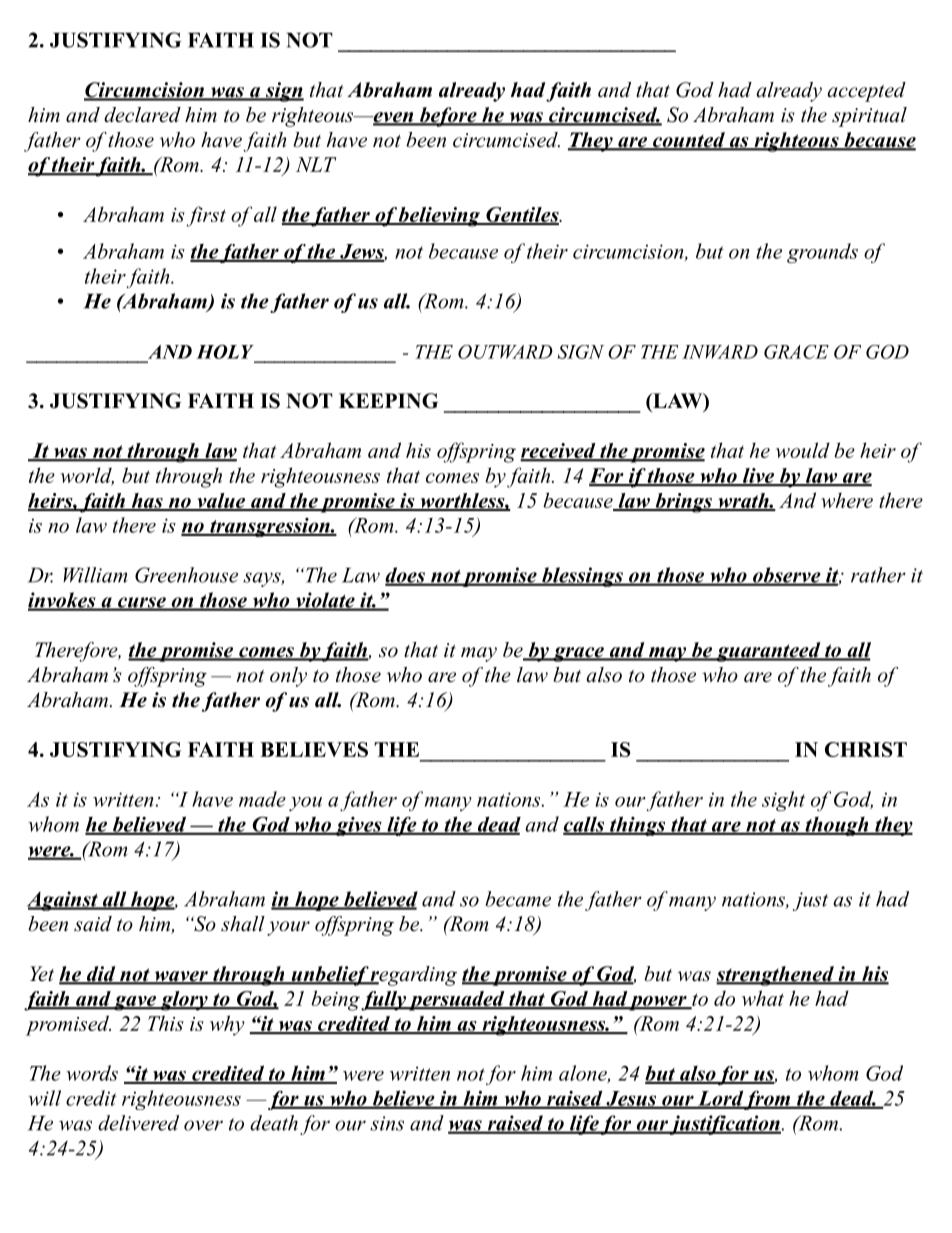 The height and width of the screenshot is (1233, 952). I want to click on observe, so click(787, 576).
